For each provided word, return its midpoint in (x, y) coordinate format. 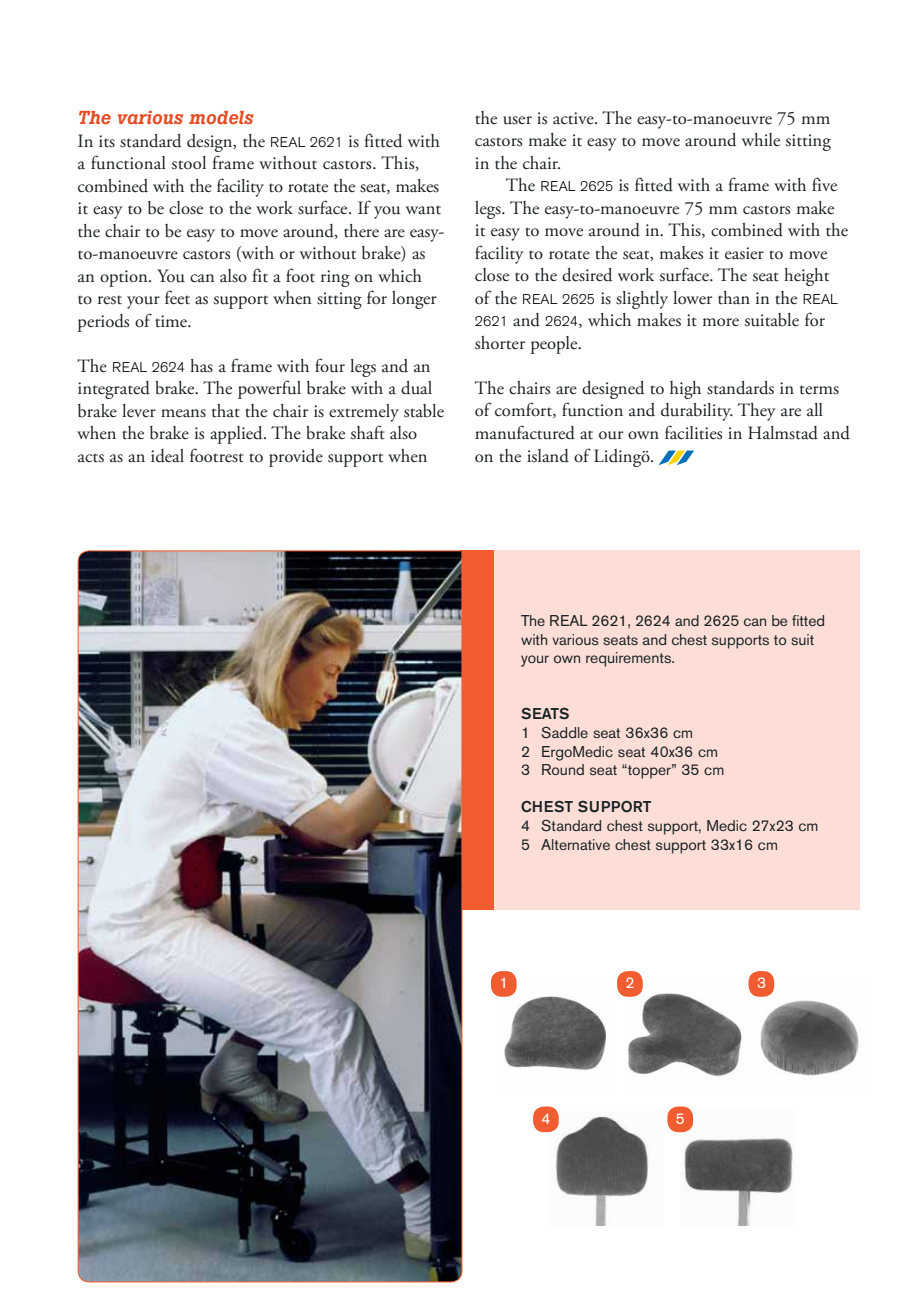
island (548, 456)
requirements (629, 659)
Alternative (575, 844)
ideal (167, 456)
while (761, 139)
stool (189, 163)
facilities (693, 432)
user (517, 120)
